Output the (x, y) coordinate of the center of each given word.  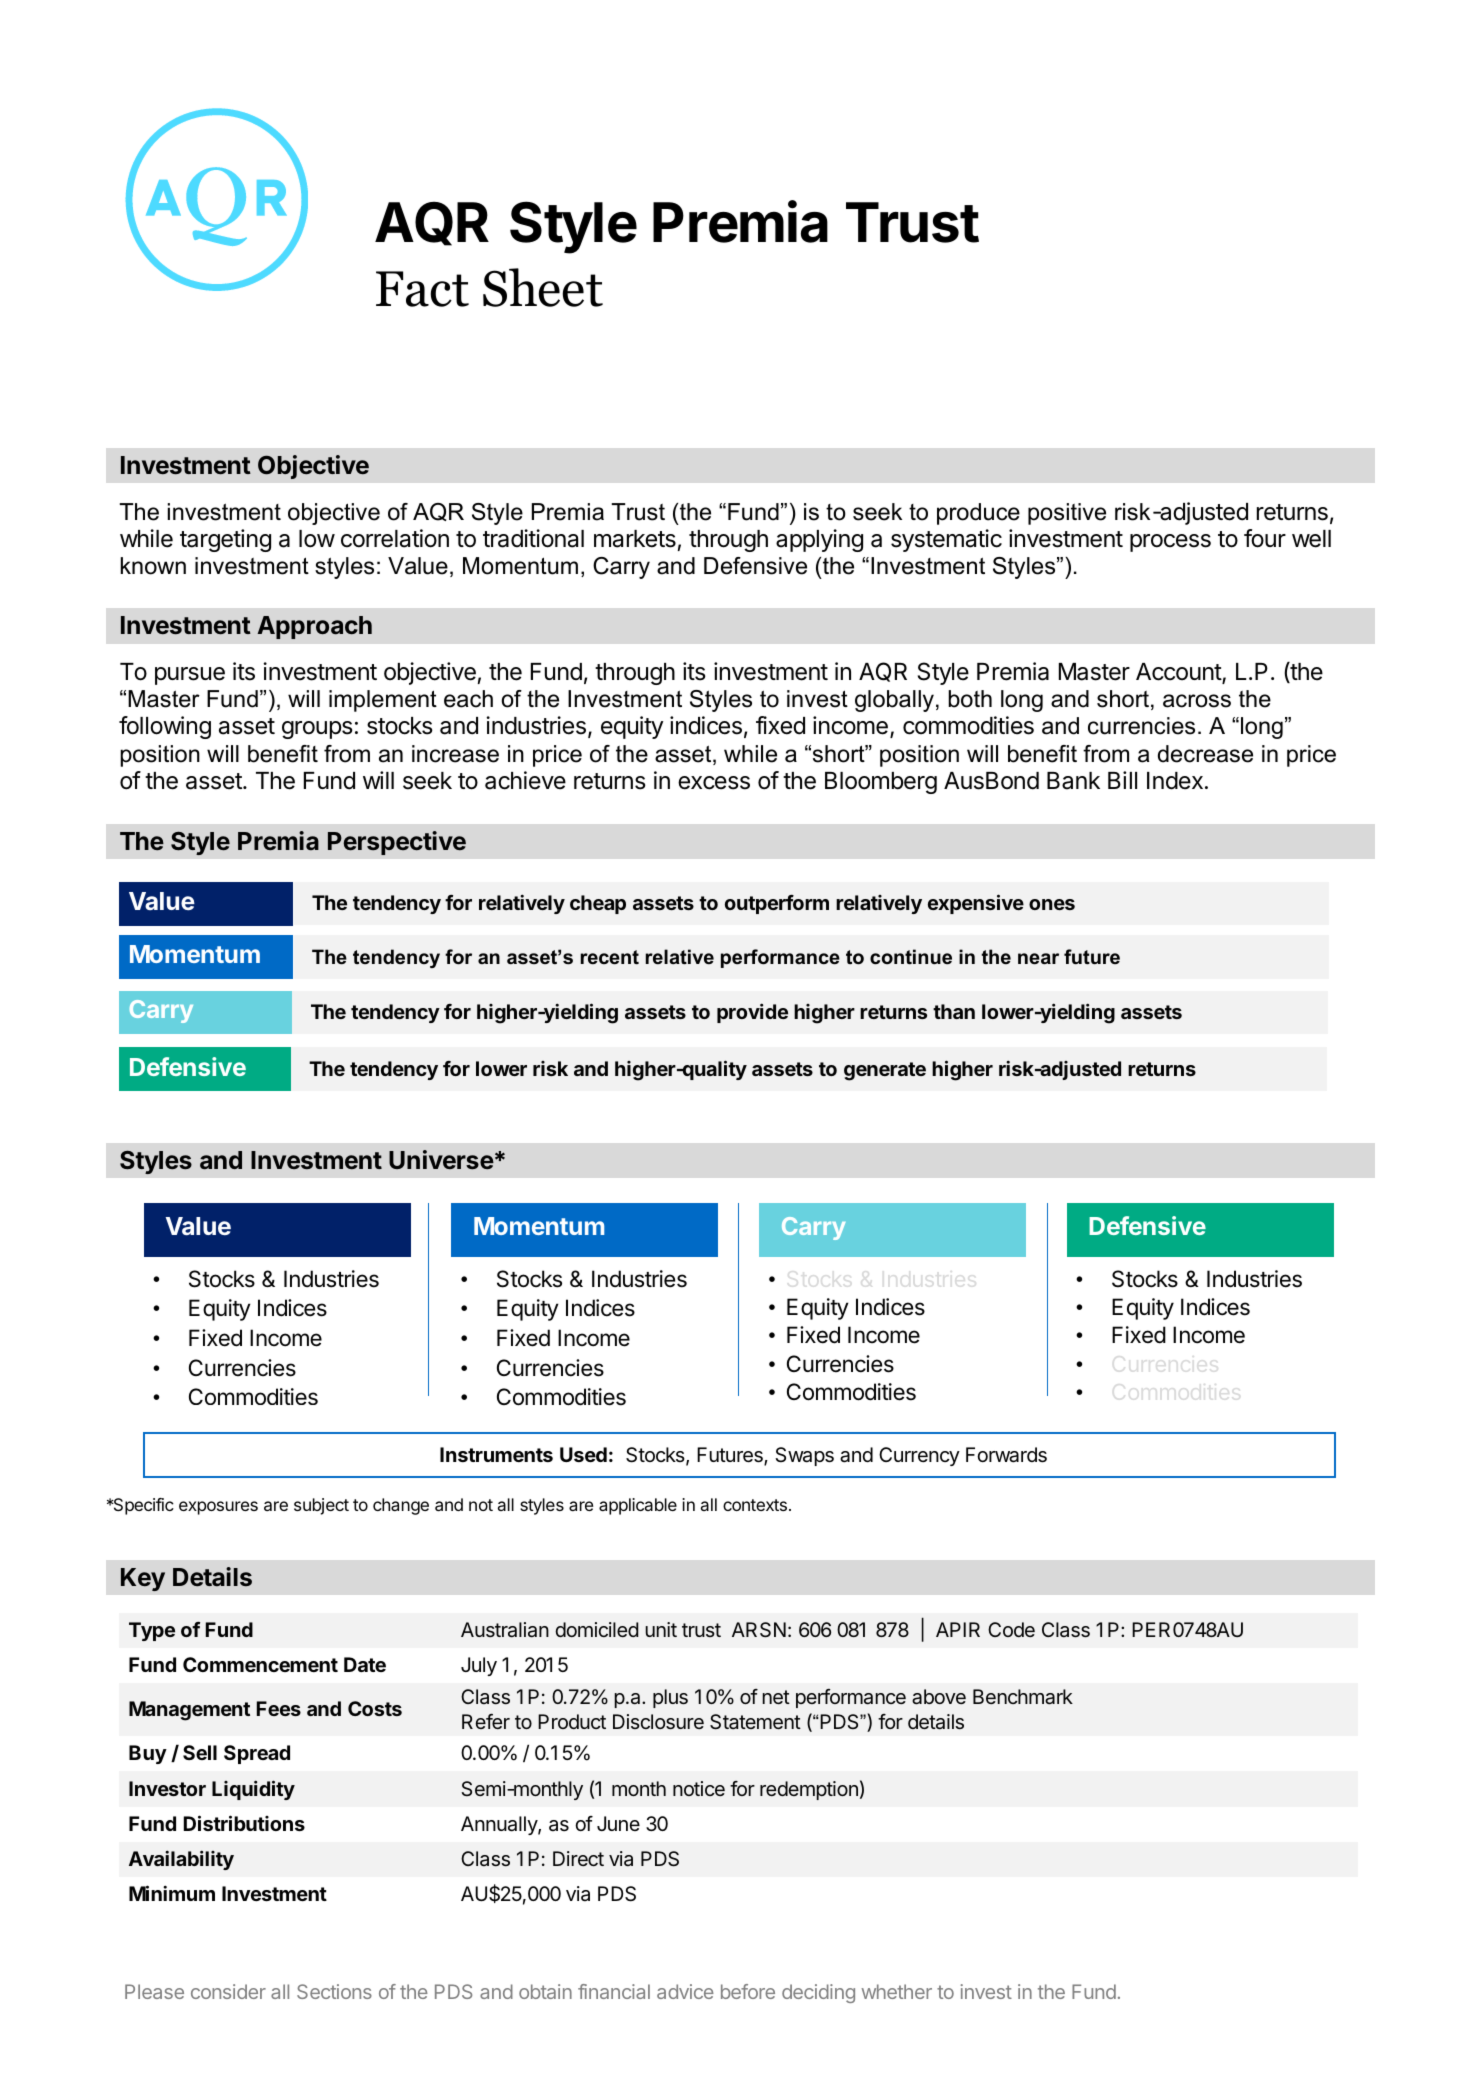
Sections (334, 1991)
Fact (422, 289)
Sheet (543, 287)
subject (321, 1506)
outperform (777, 904)
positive (1067, 514)
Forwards (1006, 1455)
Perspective (397, 843)
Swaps (804, 1456)
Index (1175, 781)
